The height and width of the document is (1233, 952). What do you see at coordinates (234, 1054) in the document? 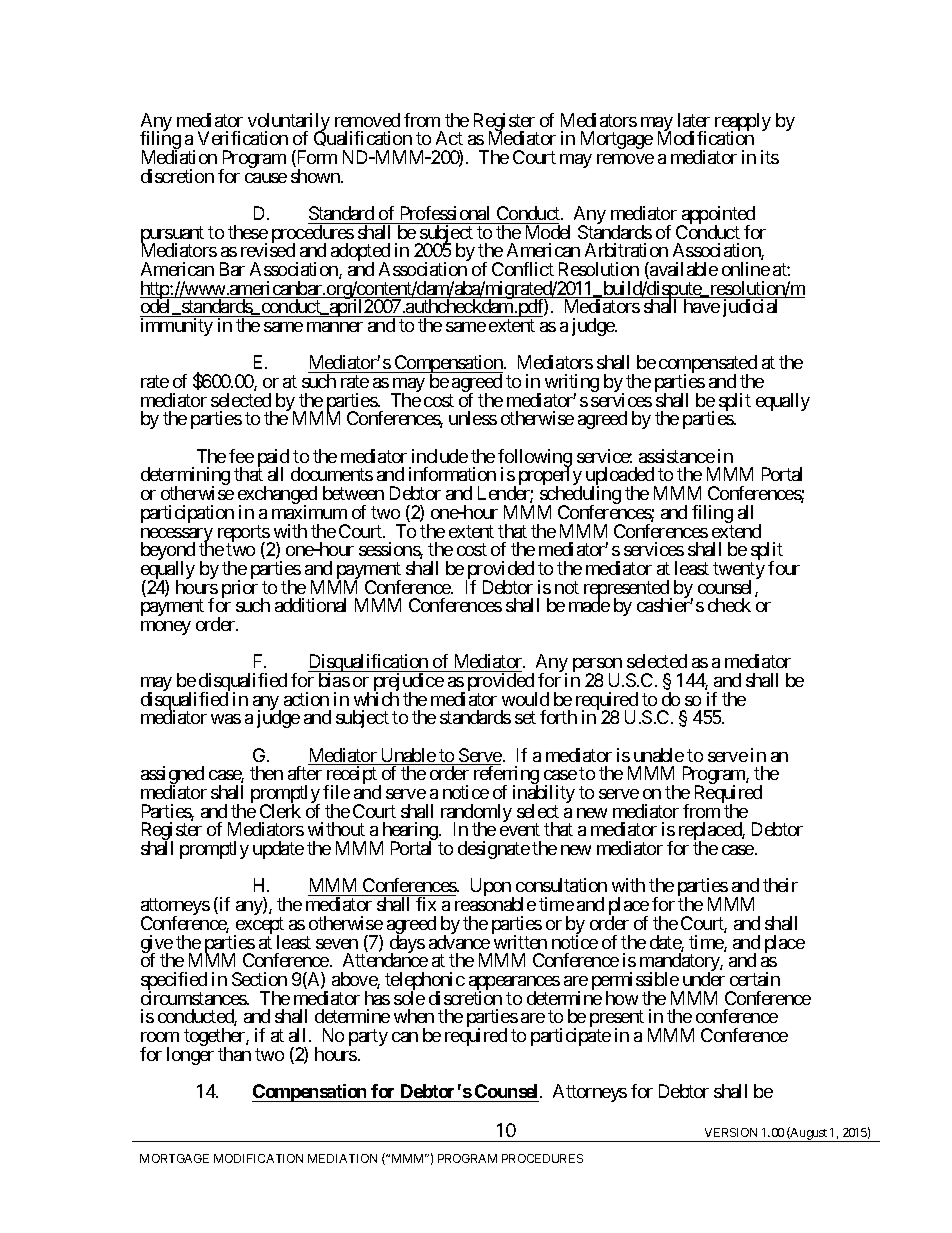
I see `than` at bounding box center [234, 1054].
